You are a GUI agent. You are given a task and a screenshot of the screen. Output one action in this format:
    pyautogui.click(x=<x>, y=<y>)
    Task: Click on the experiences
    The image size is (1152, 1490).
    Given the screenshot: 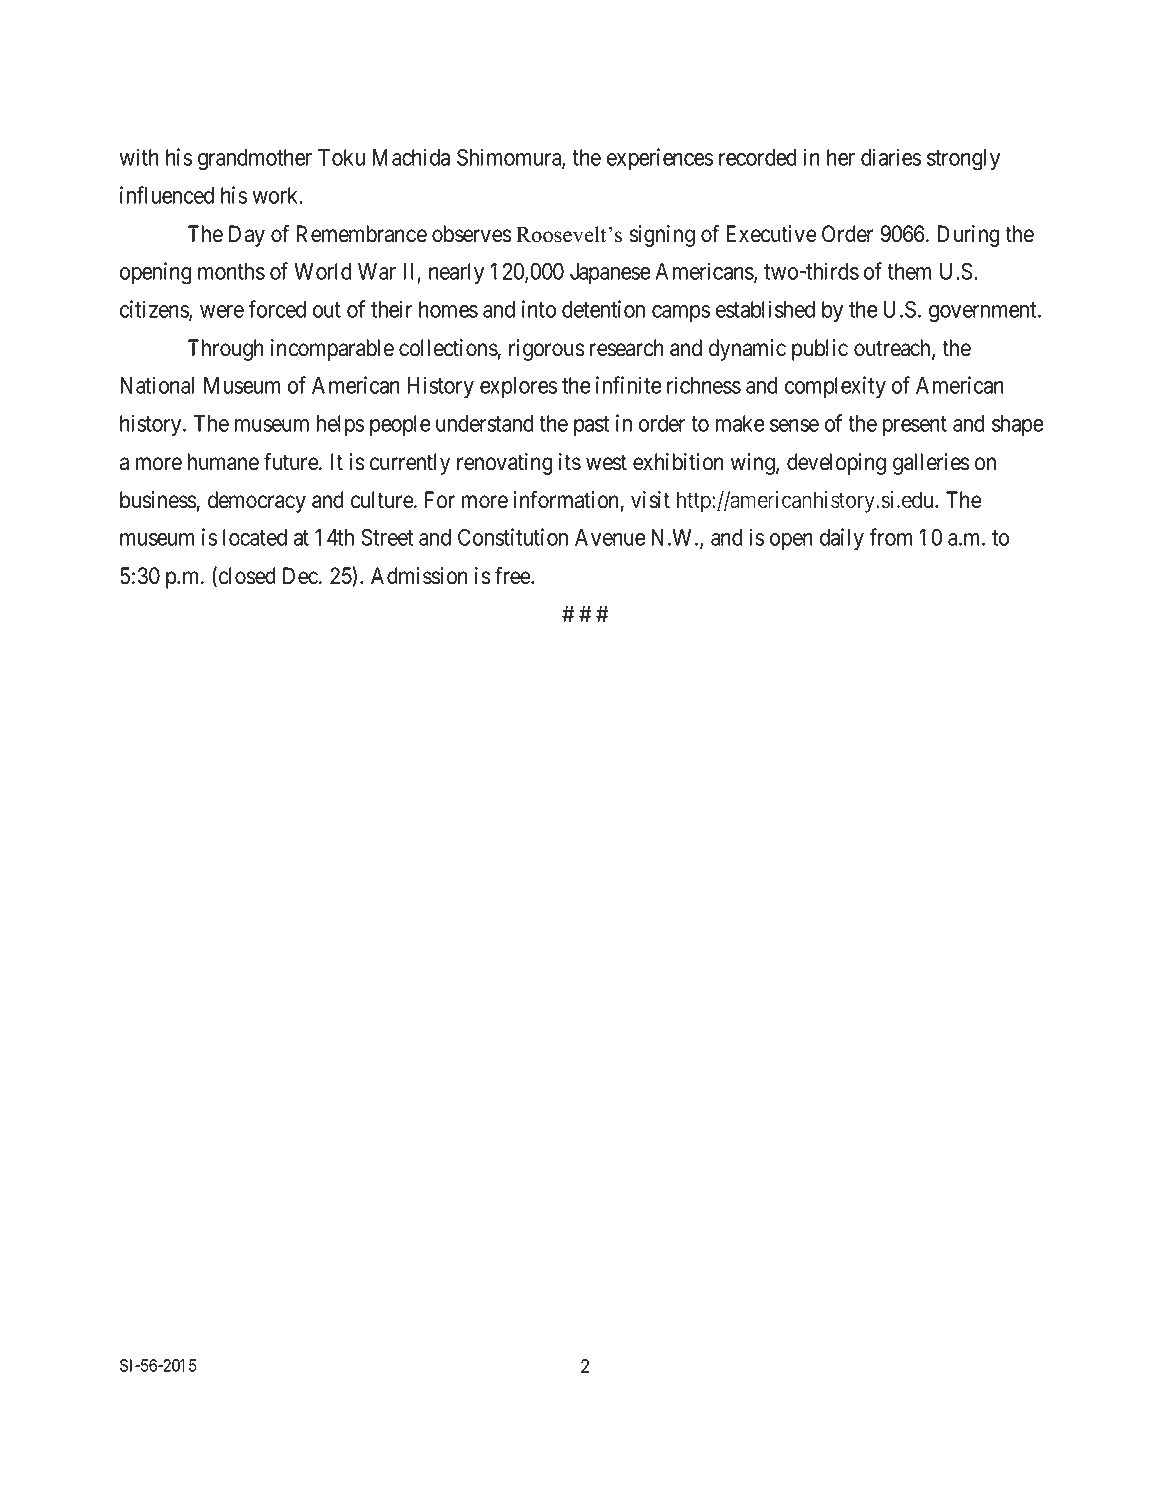 What is the action you would take?
    pyautogui.click(x=660, y=159)
